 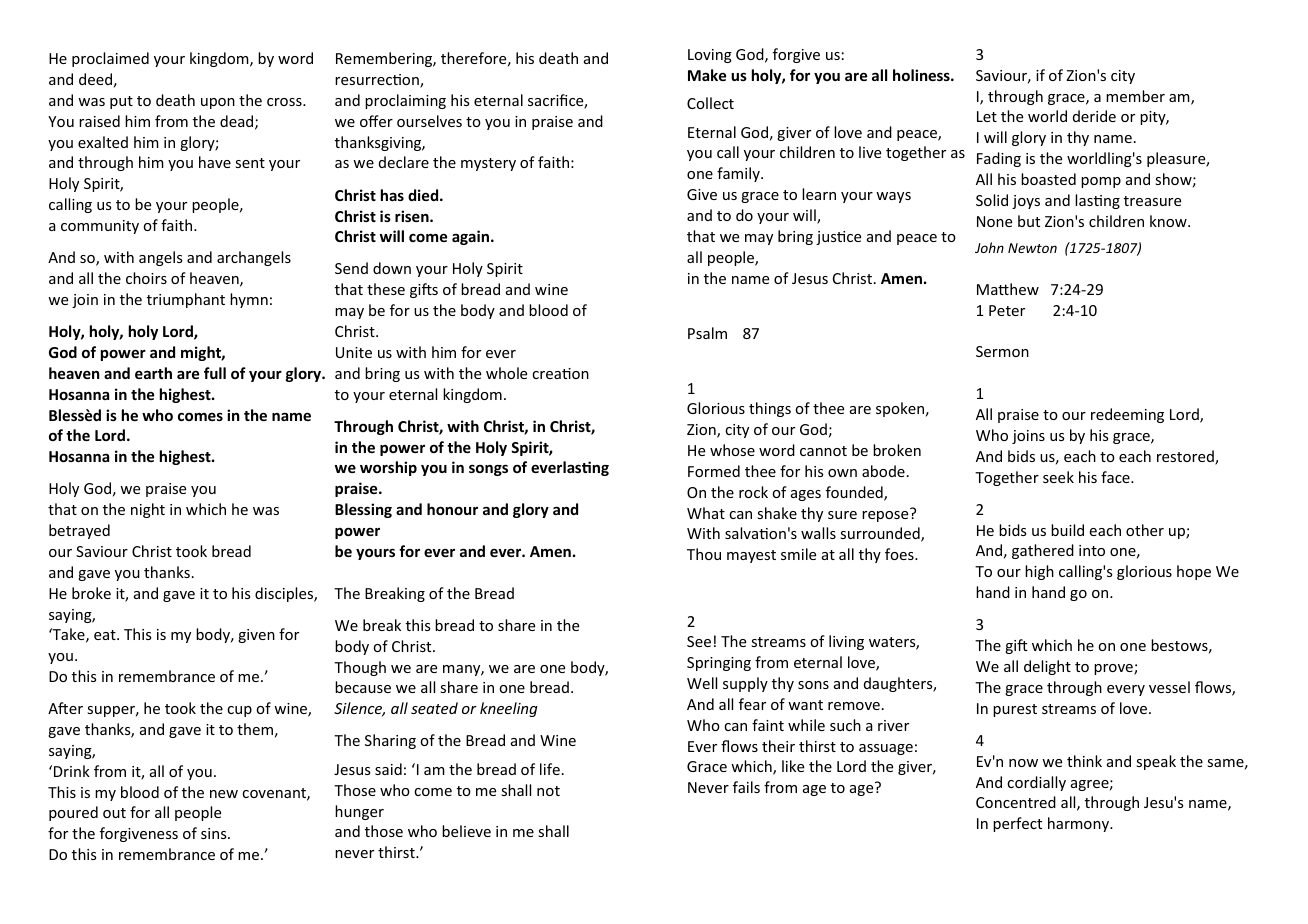 What do you see at coordinates (732, 450) in the screenshot?
I see `whose` at bounding box center [732, 450].
